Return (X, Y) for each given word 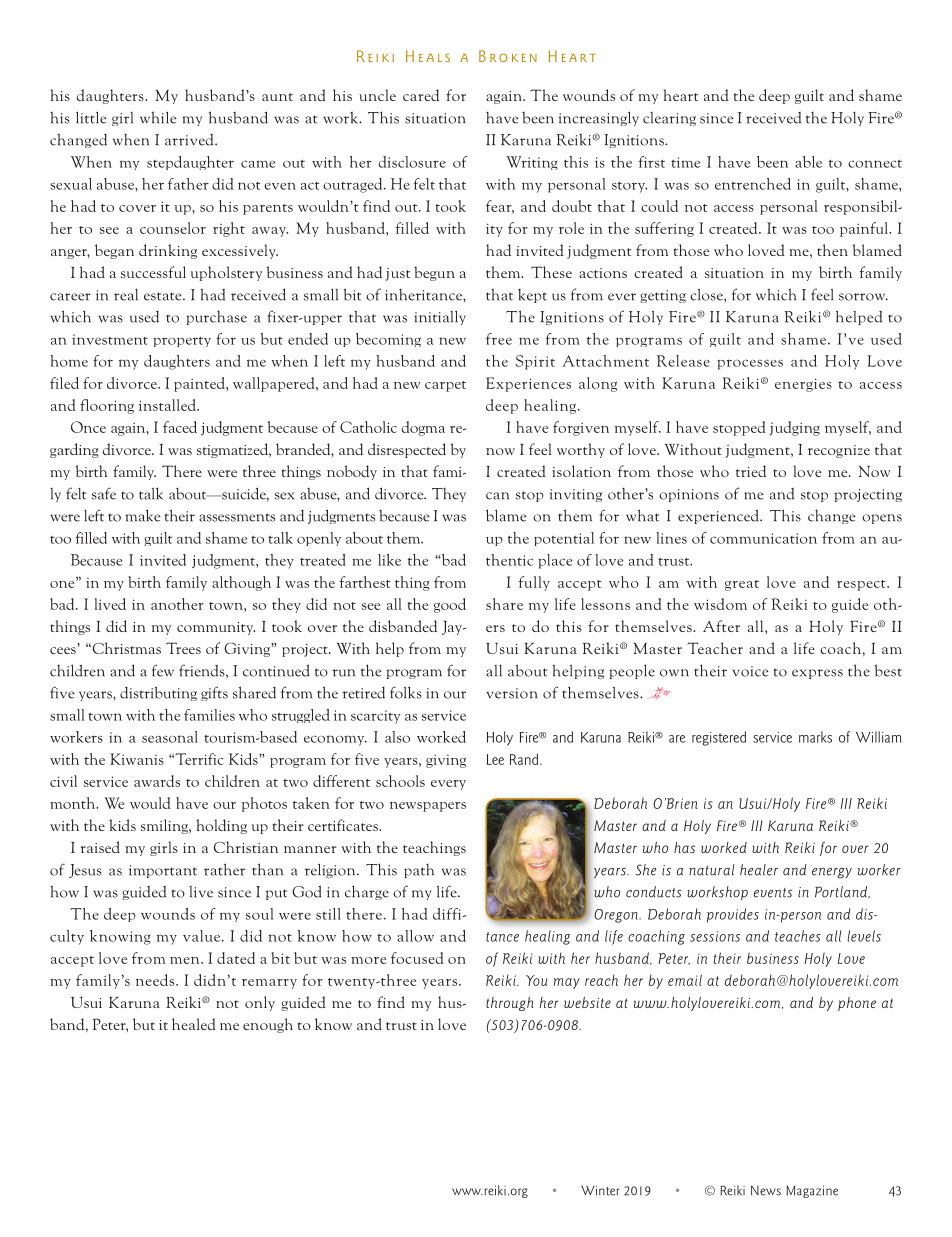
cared (421, 95)
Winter (600, 1190)
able (808, 162)
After (721, 626)
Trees (183, 648)
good (450, 605)
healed (194, 1024)
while (158, 117)
